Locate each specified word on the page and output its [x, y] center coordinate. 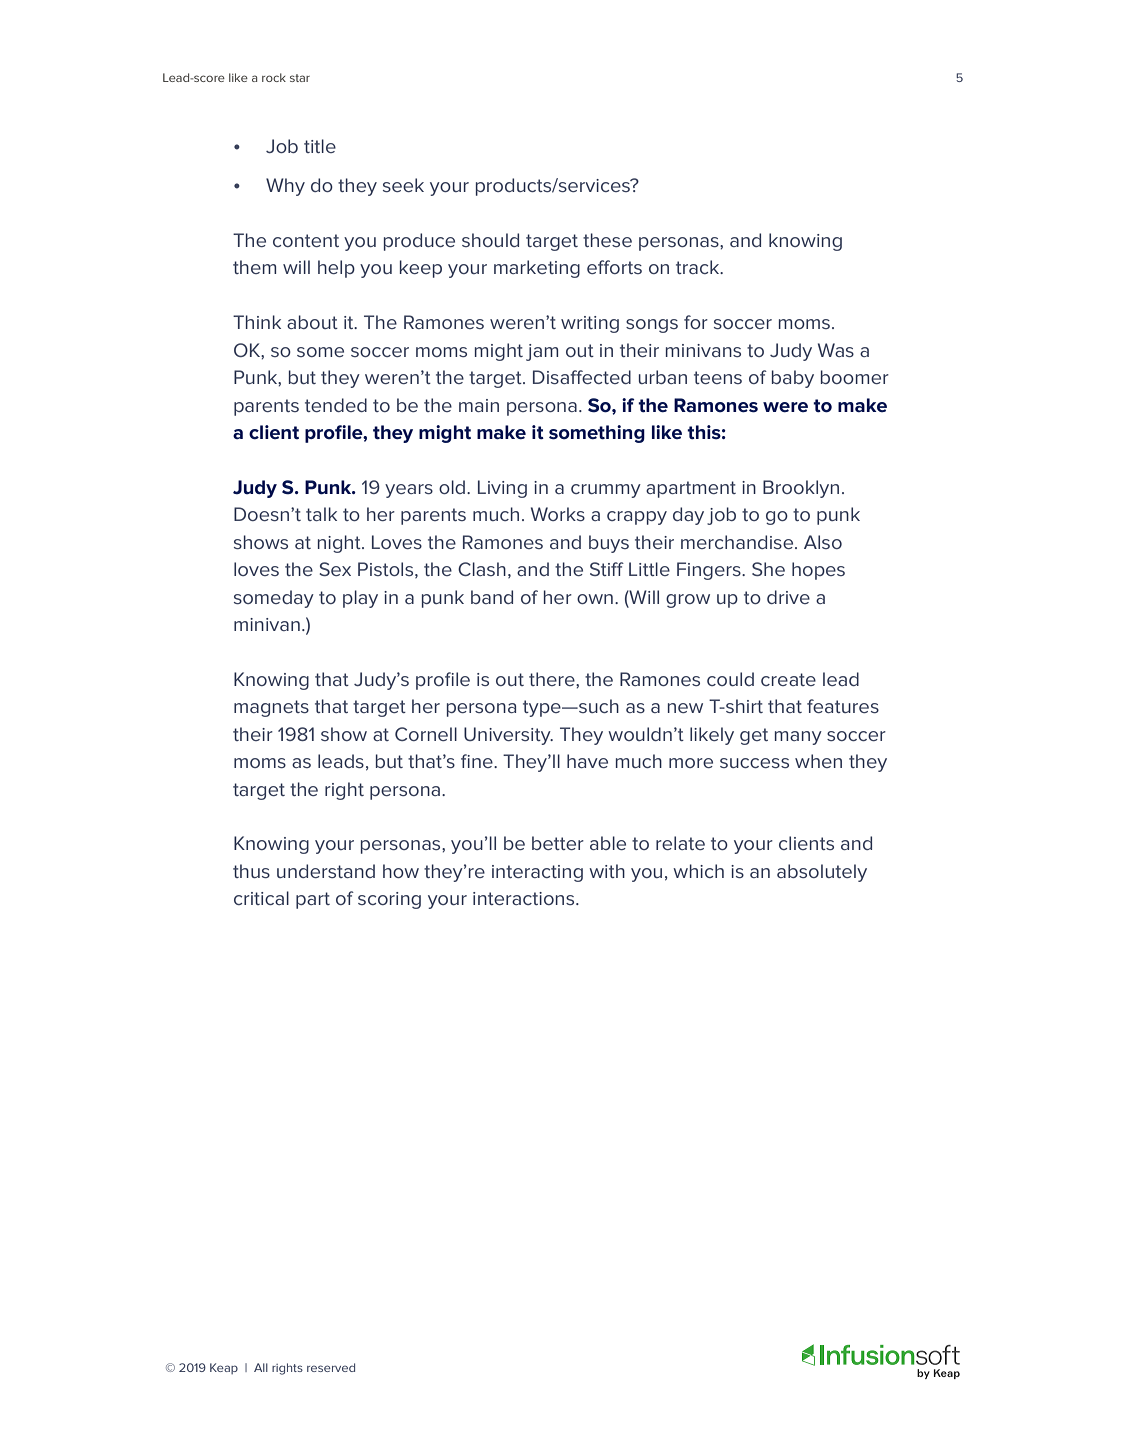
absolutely [822, 873]
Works [558, 514]
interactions [525, 898]
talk [321, 514]
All [261, 1367]
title [320, 146]
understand [326, 871]
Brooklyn [801, 489]
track [699, 267]
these [607, 240]
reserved [331, 1367]
